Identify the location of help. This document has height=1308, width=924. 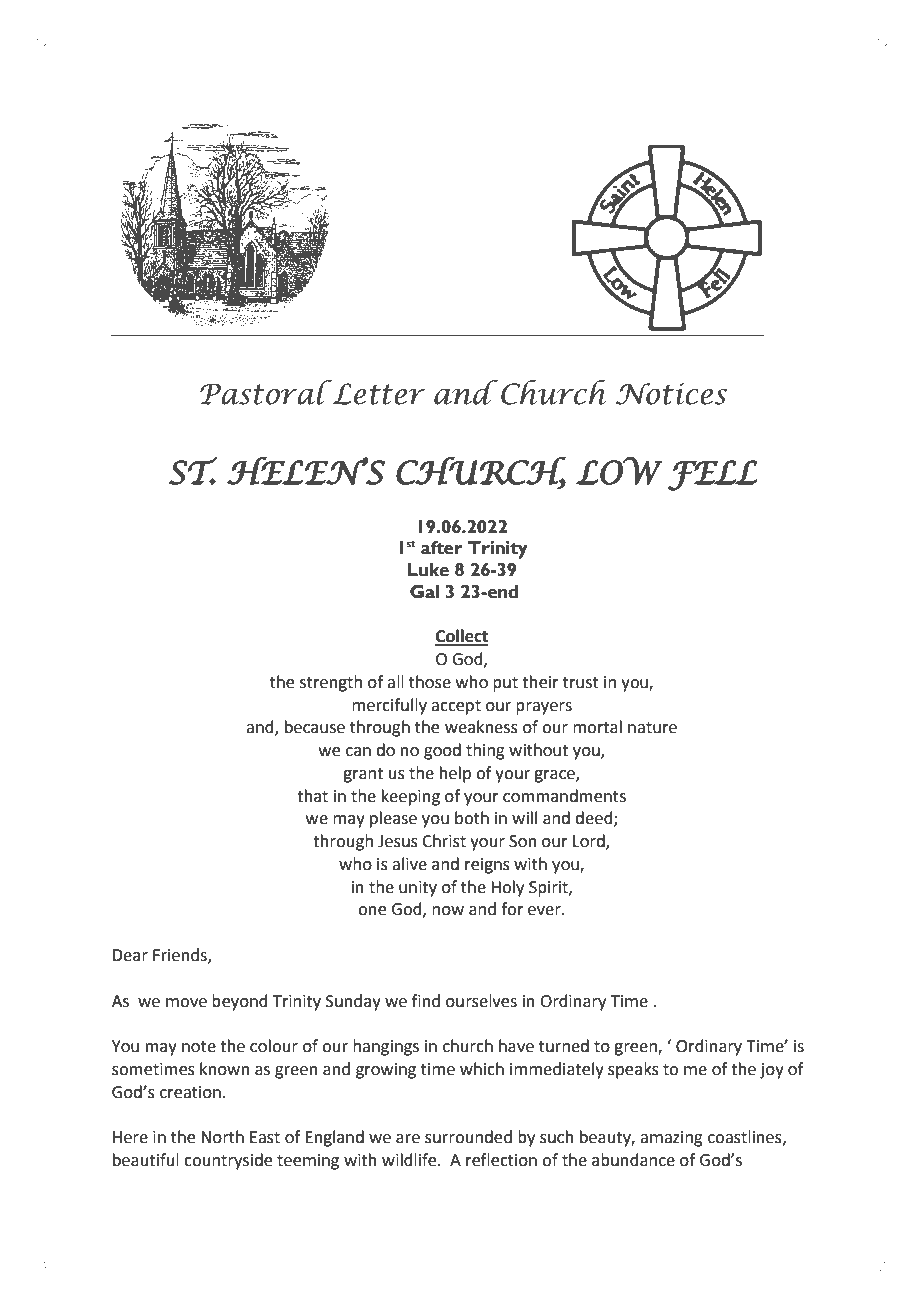
(455, 774).
